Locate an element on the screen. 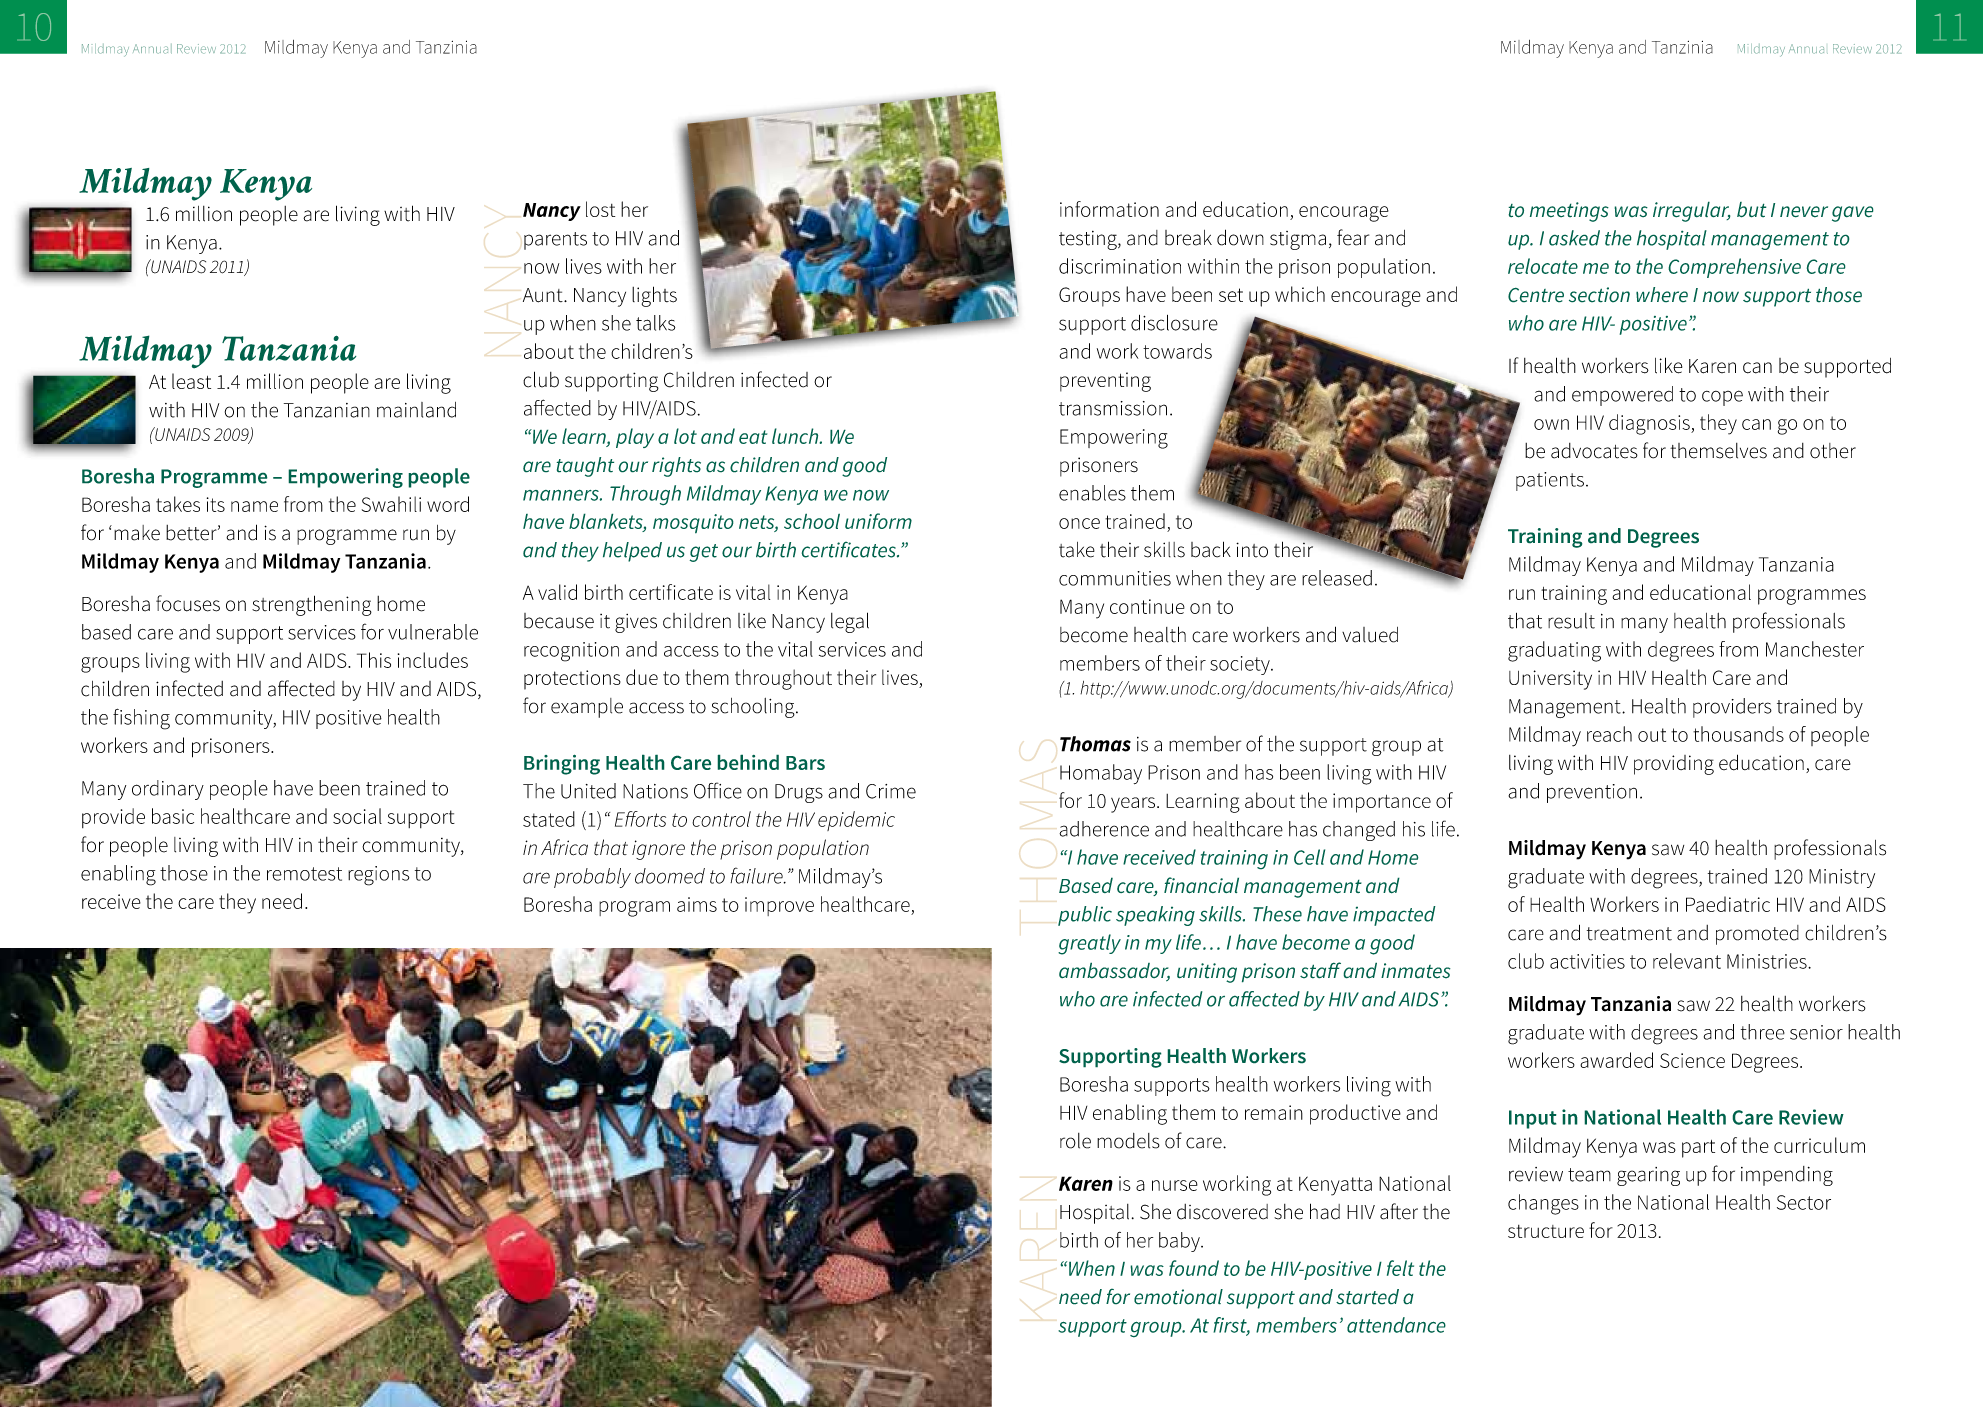 This screenshot has height=1407, width=1983. ambassador is located at coordinates (1114, 971).
